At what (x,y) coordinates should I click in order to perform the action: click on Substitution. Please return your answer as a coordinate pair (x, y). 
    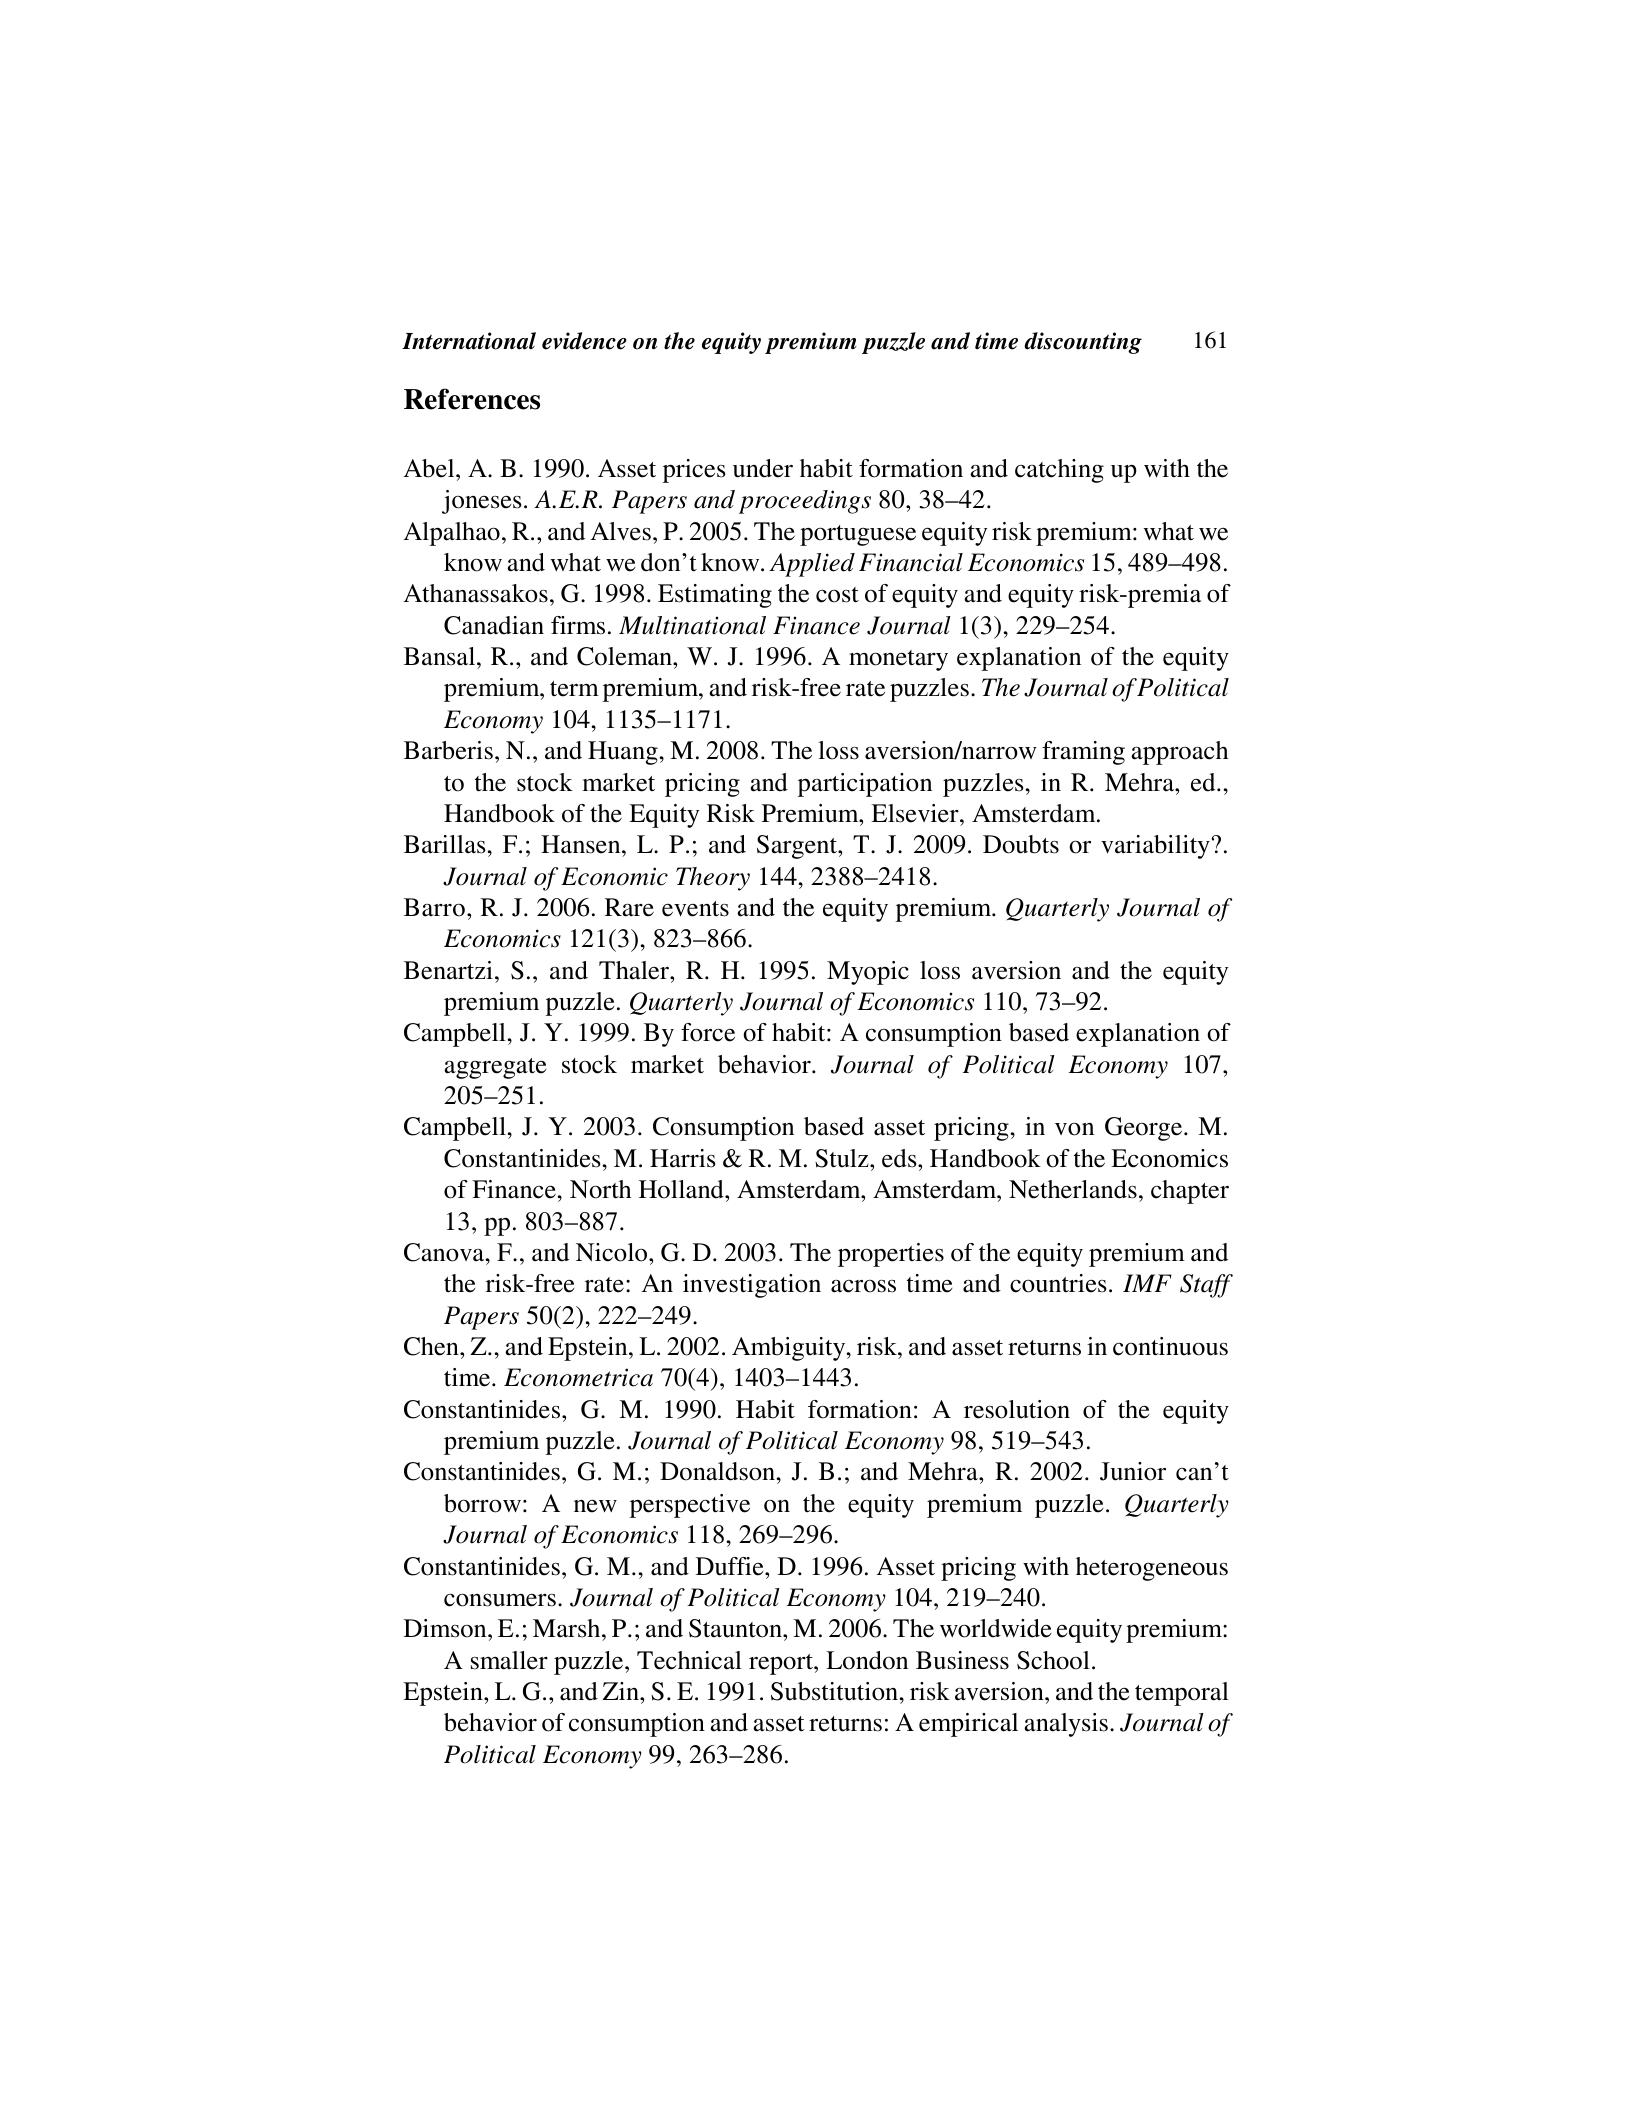
    Looking at the image, I should click on (836, 1691).
